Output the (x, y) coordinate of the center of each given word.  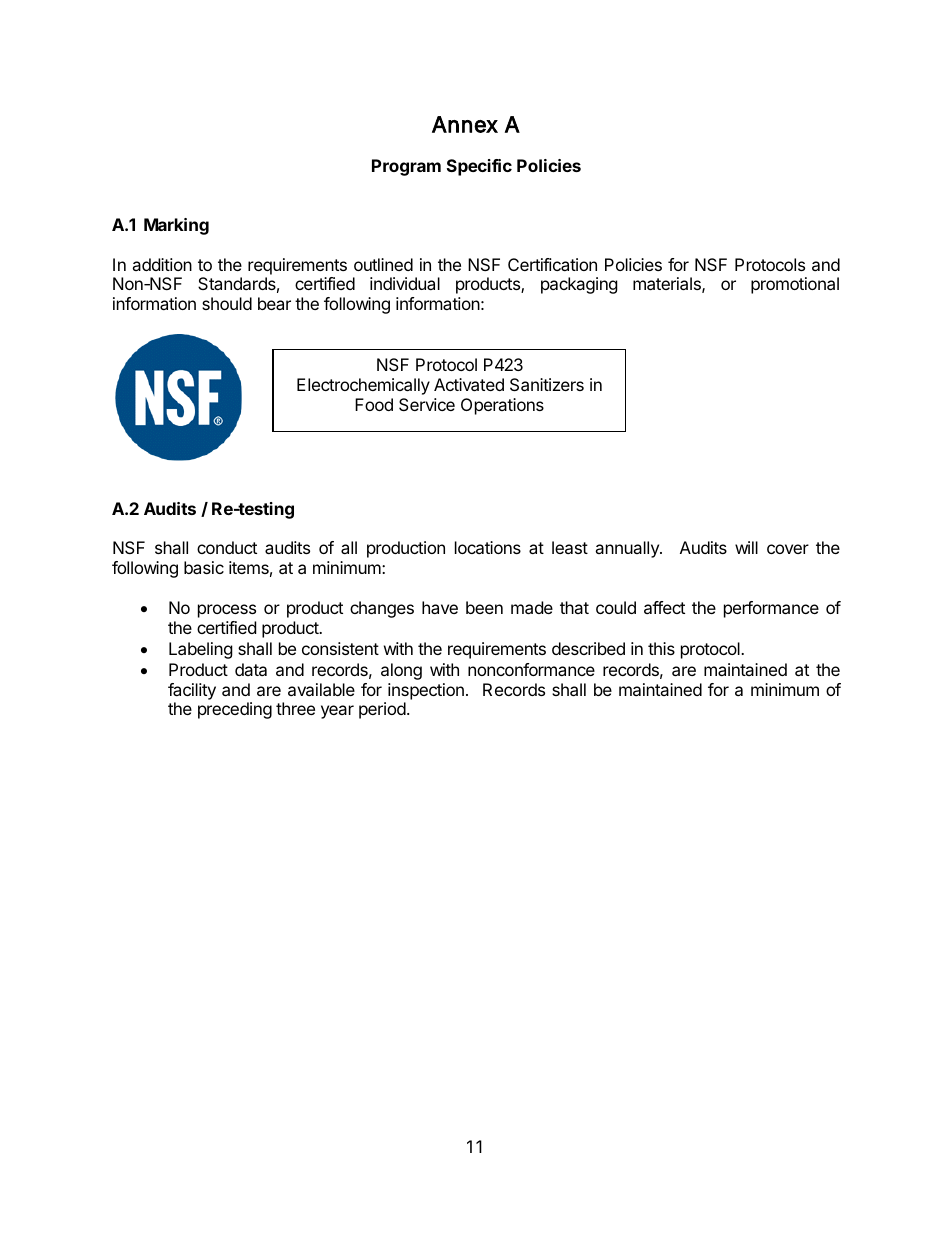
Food (374, 404)
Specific (479, 167)
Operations (502, 406)
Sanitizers (547, 384)
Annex (465, 124)
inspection (426, 691)
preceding (235, 710)
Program (406, 167)
